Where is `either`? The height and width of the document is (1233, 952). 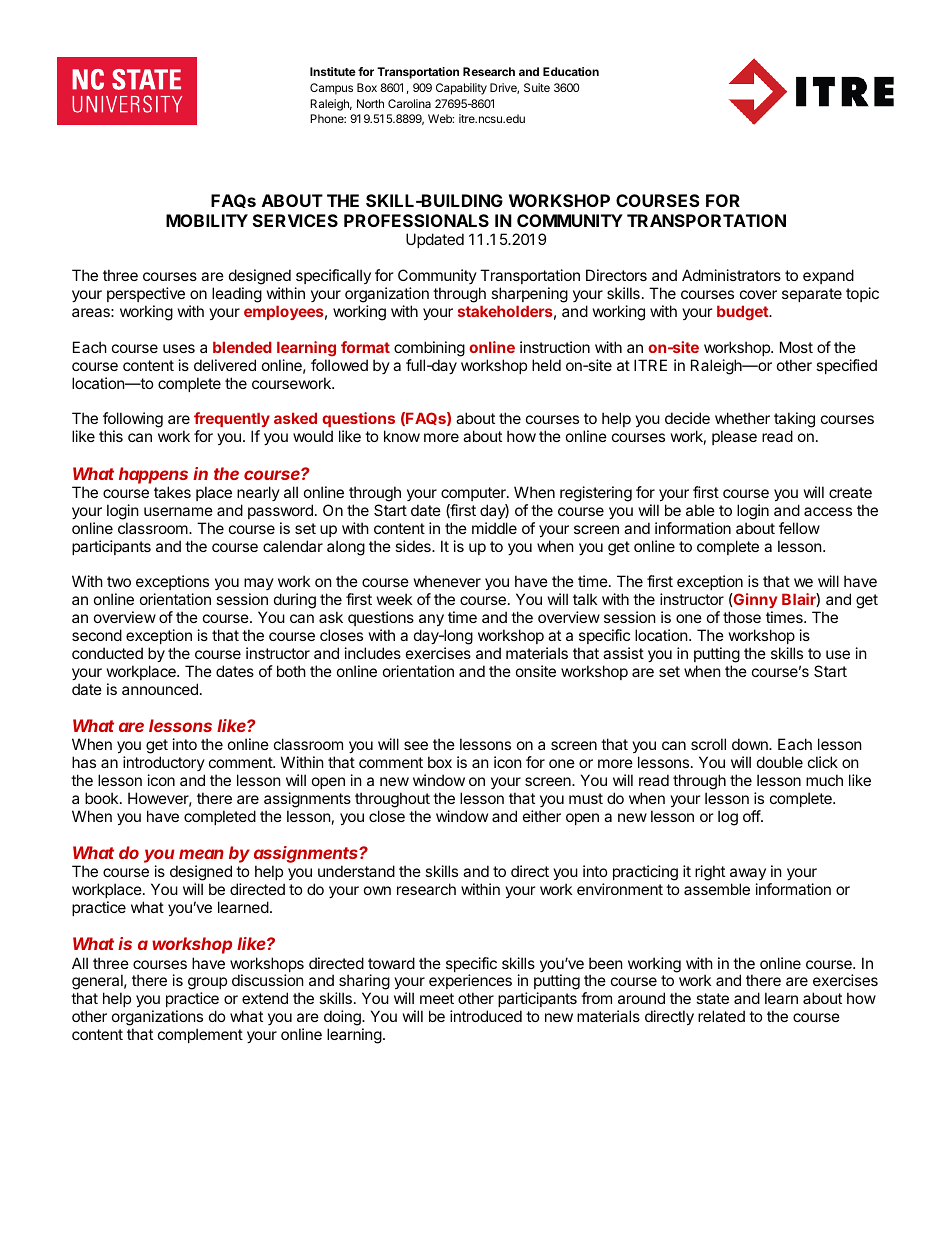
either is located at coordinates (542, 816).
